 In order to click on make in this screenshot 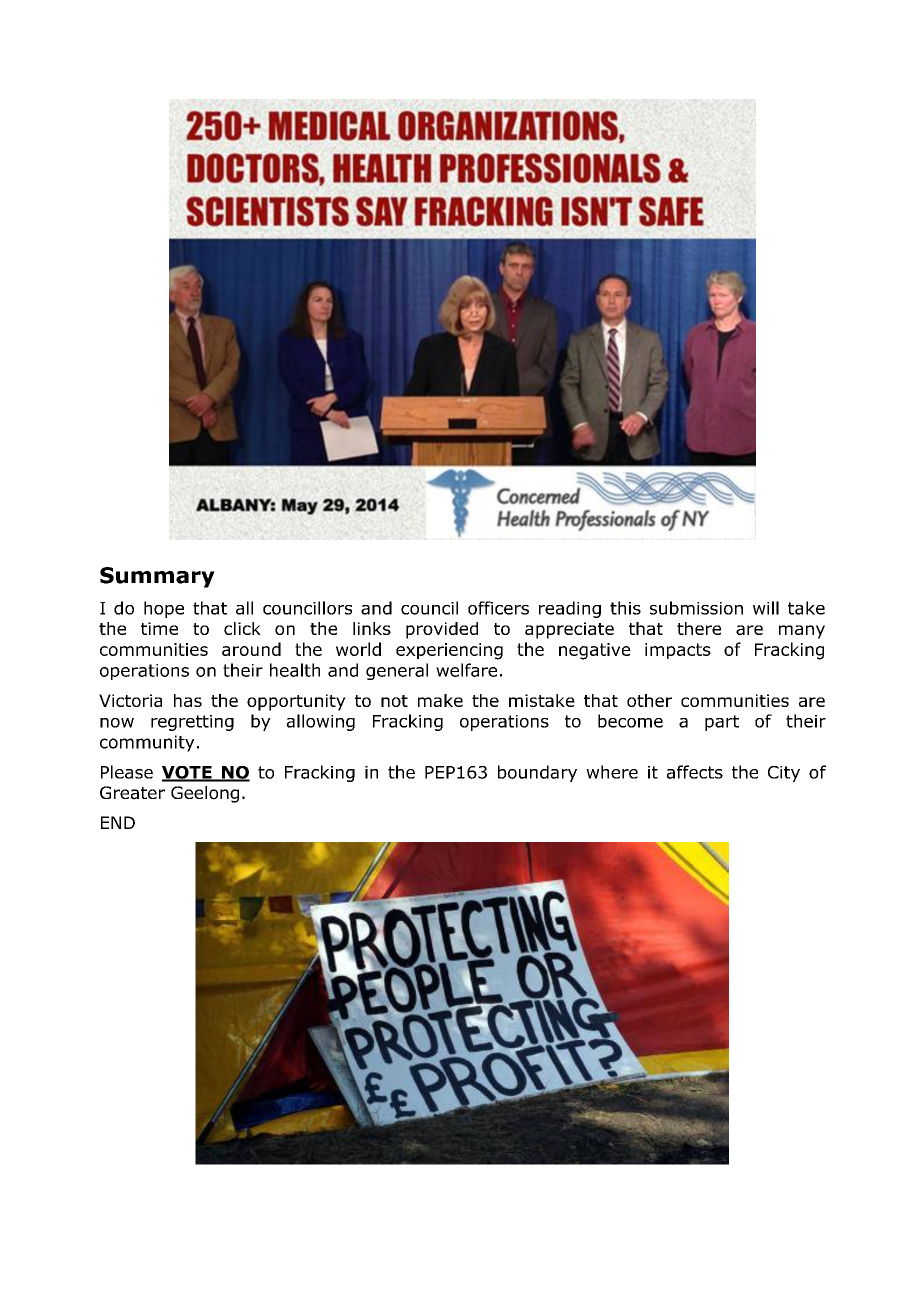, I will do `click(440, 700)`.
